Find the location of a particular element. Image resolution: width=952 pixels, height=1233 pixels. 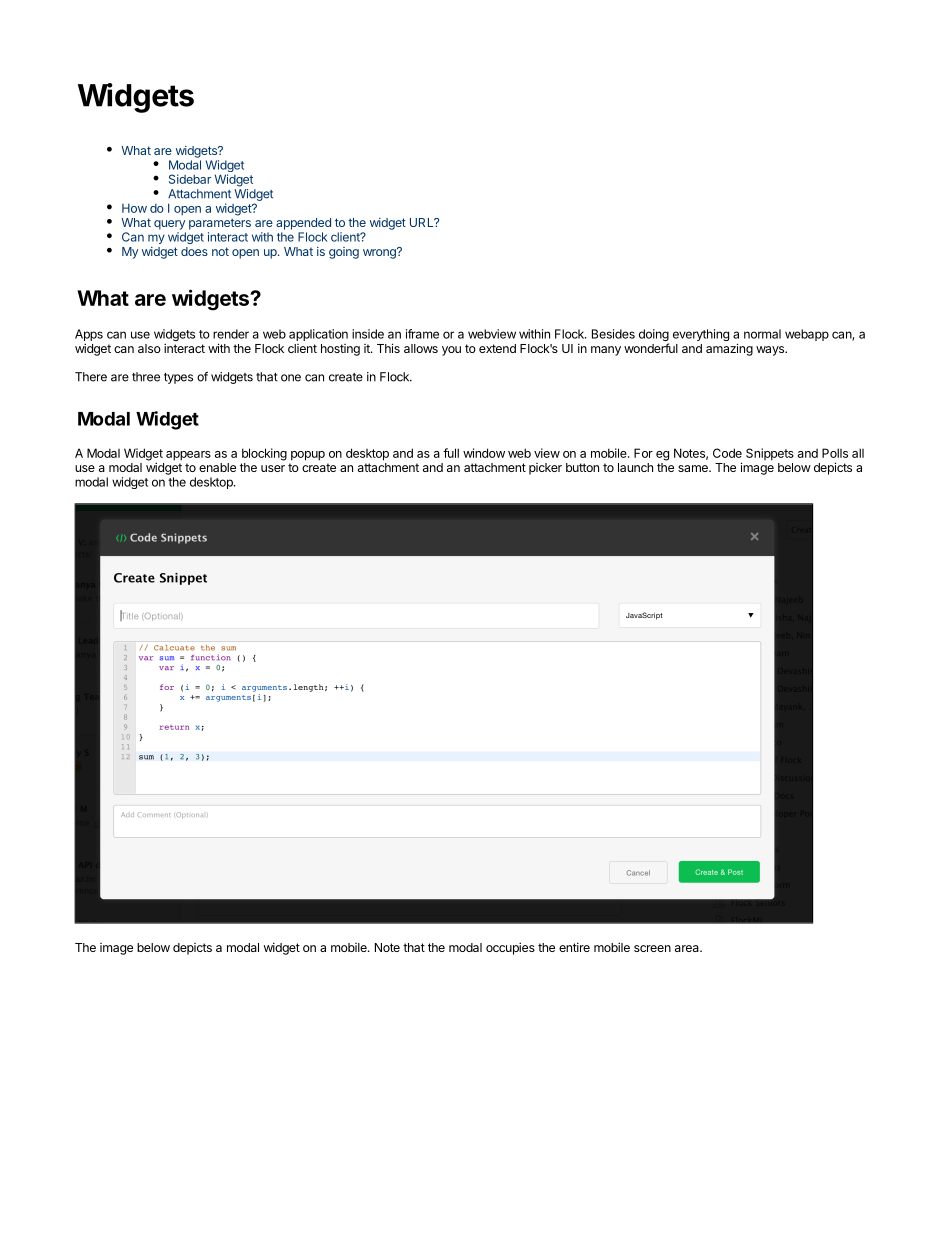

amazing is located at coordinates (729, 349).
